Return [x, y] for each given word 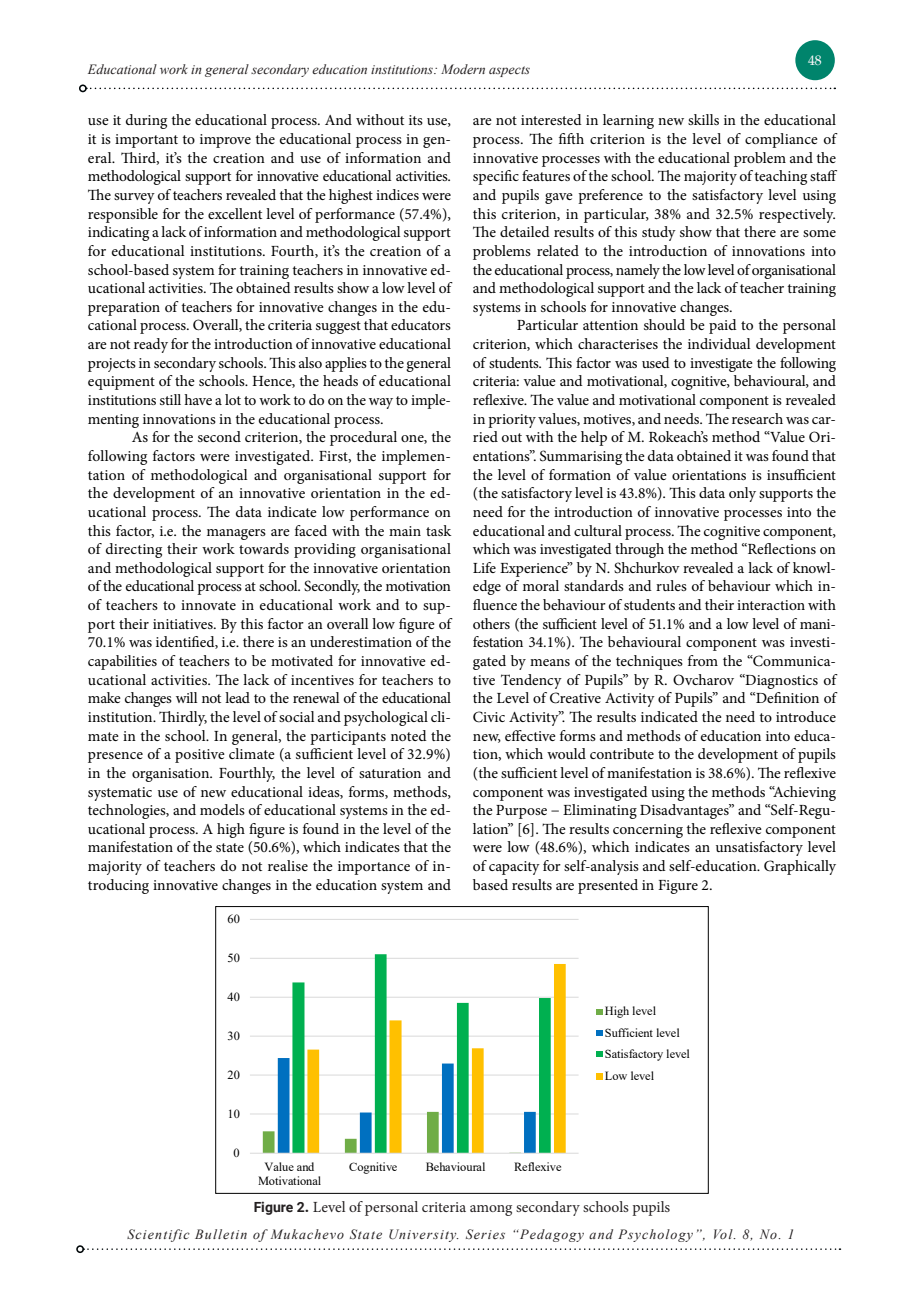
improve [225, 141]
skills [703, 119]
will [186, 697]
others [491, 623]
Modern [463, 69]
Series [485, 1234]
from [703, 660]
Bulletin [221, 1234]
